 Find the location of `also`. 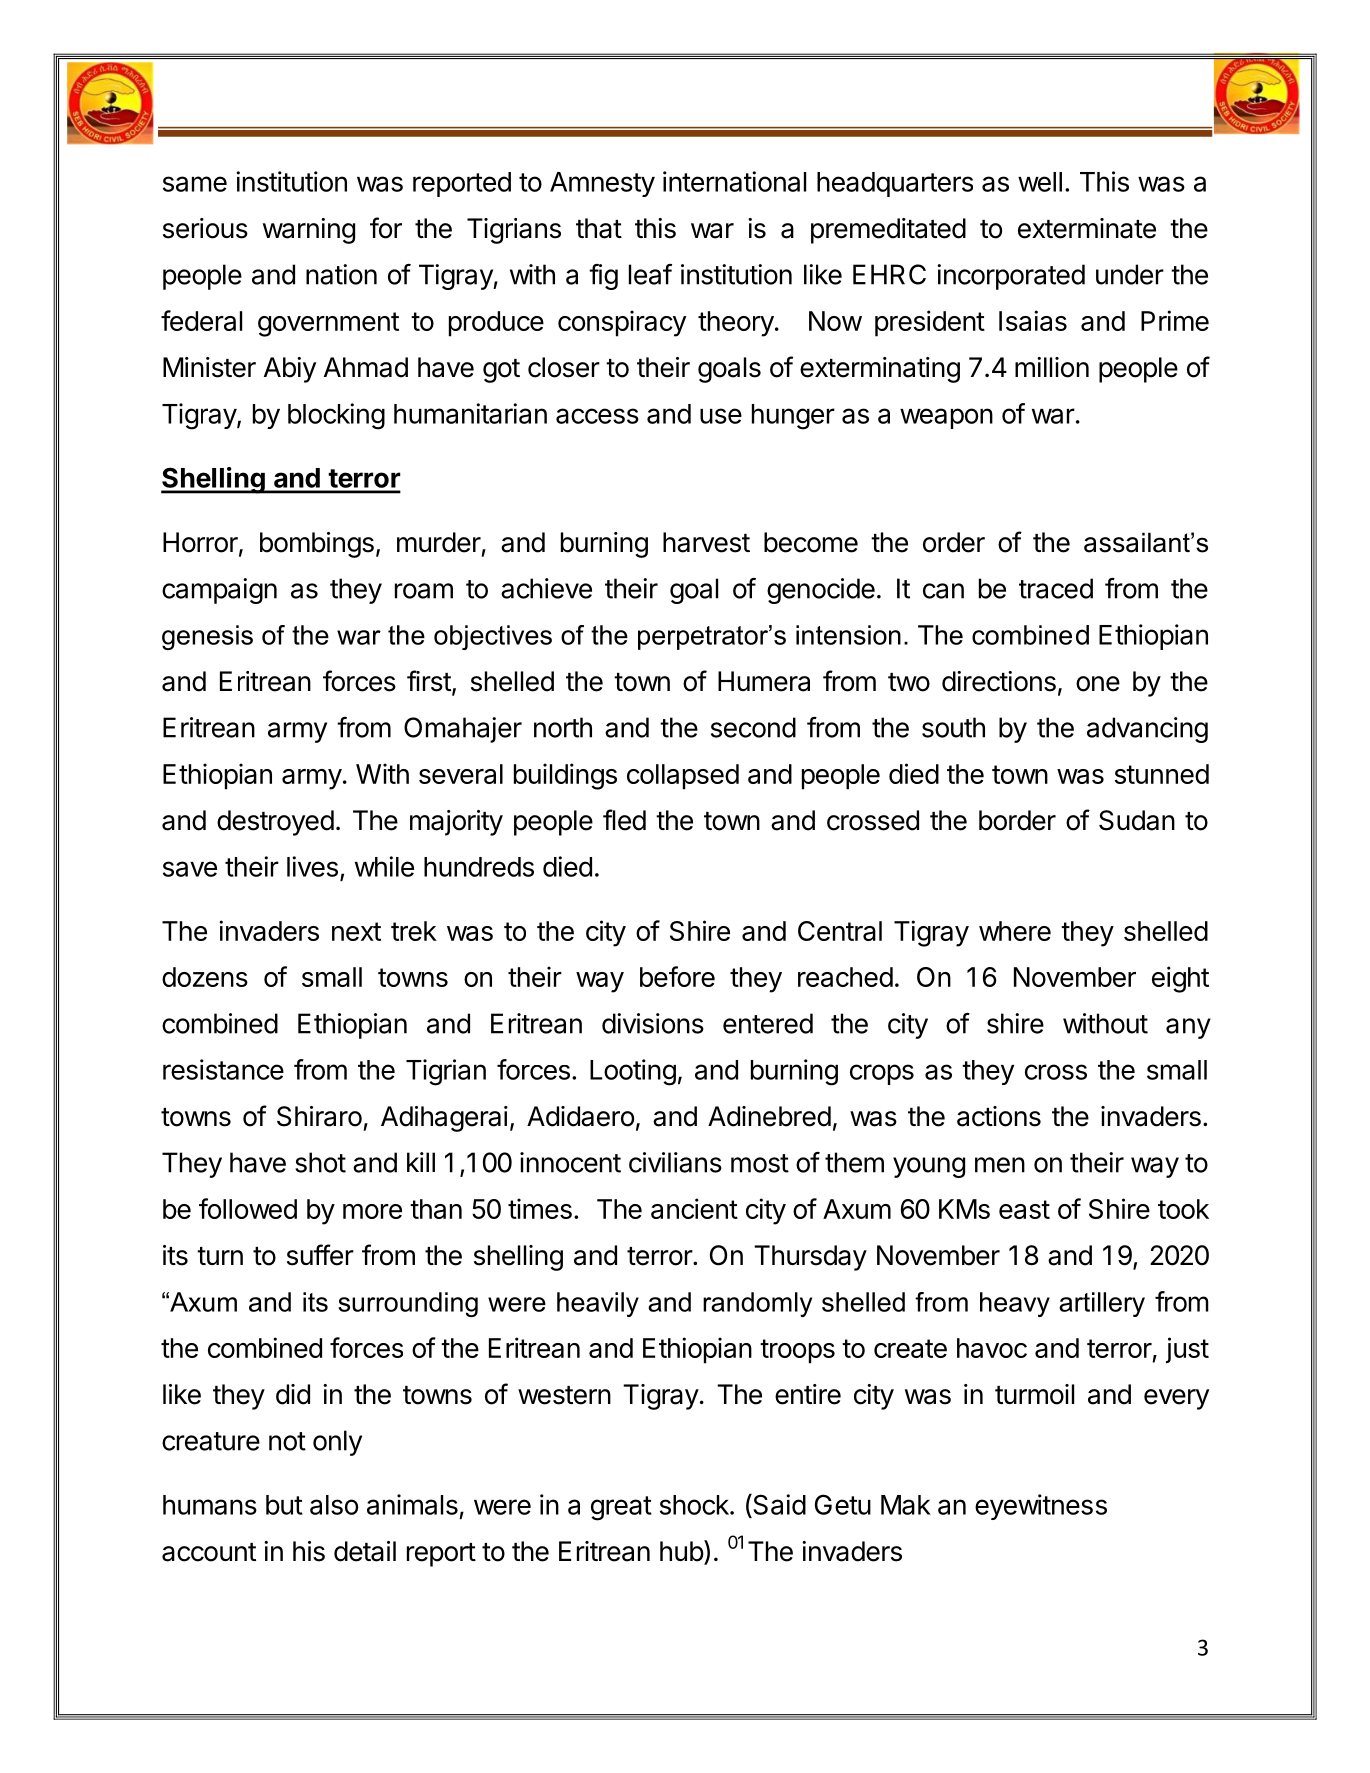

also is located at coordinates (334, 1505).
